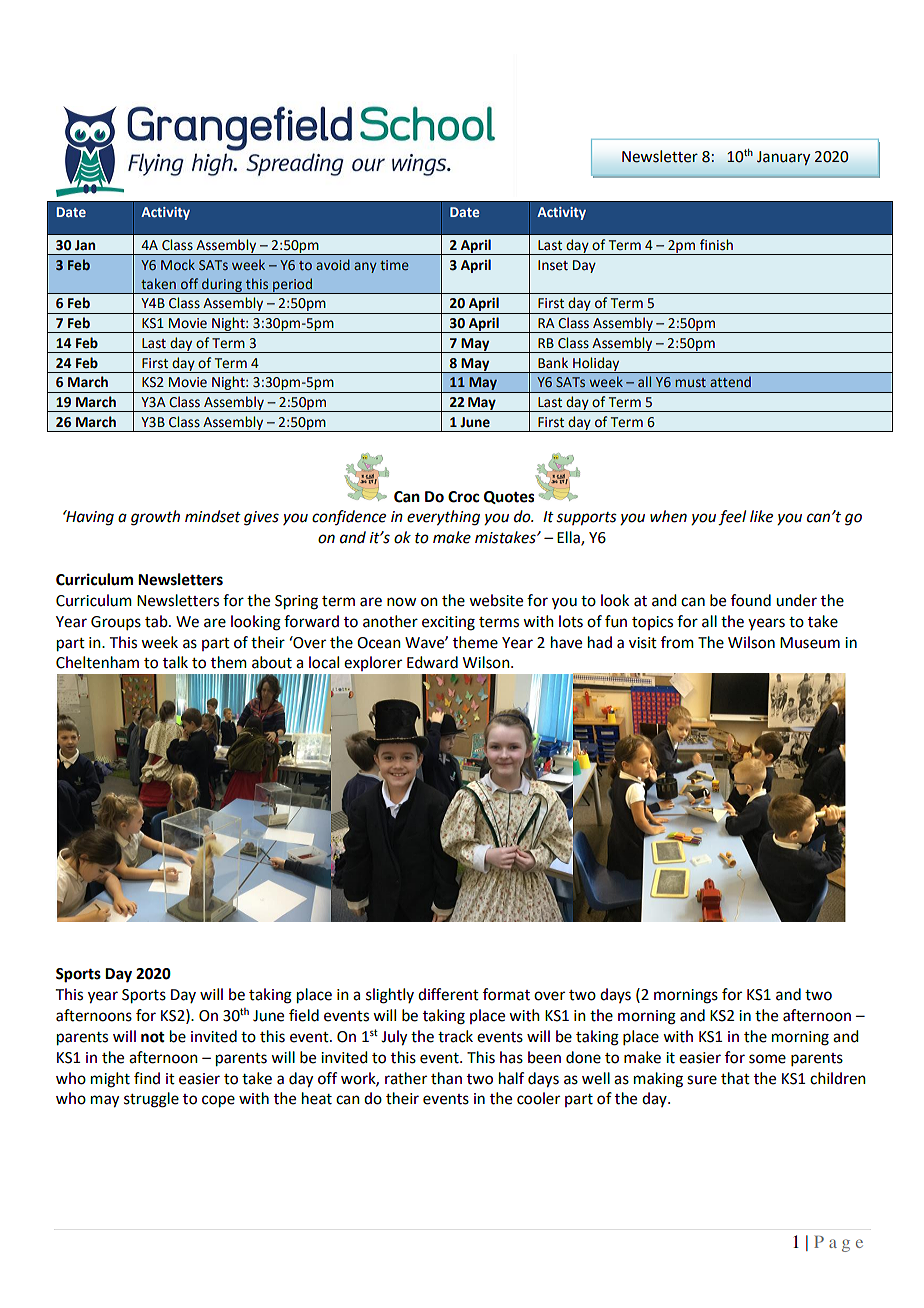  Describe the element at coordinates (446, 1078) in the page. I see `than` at that location.
